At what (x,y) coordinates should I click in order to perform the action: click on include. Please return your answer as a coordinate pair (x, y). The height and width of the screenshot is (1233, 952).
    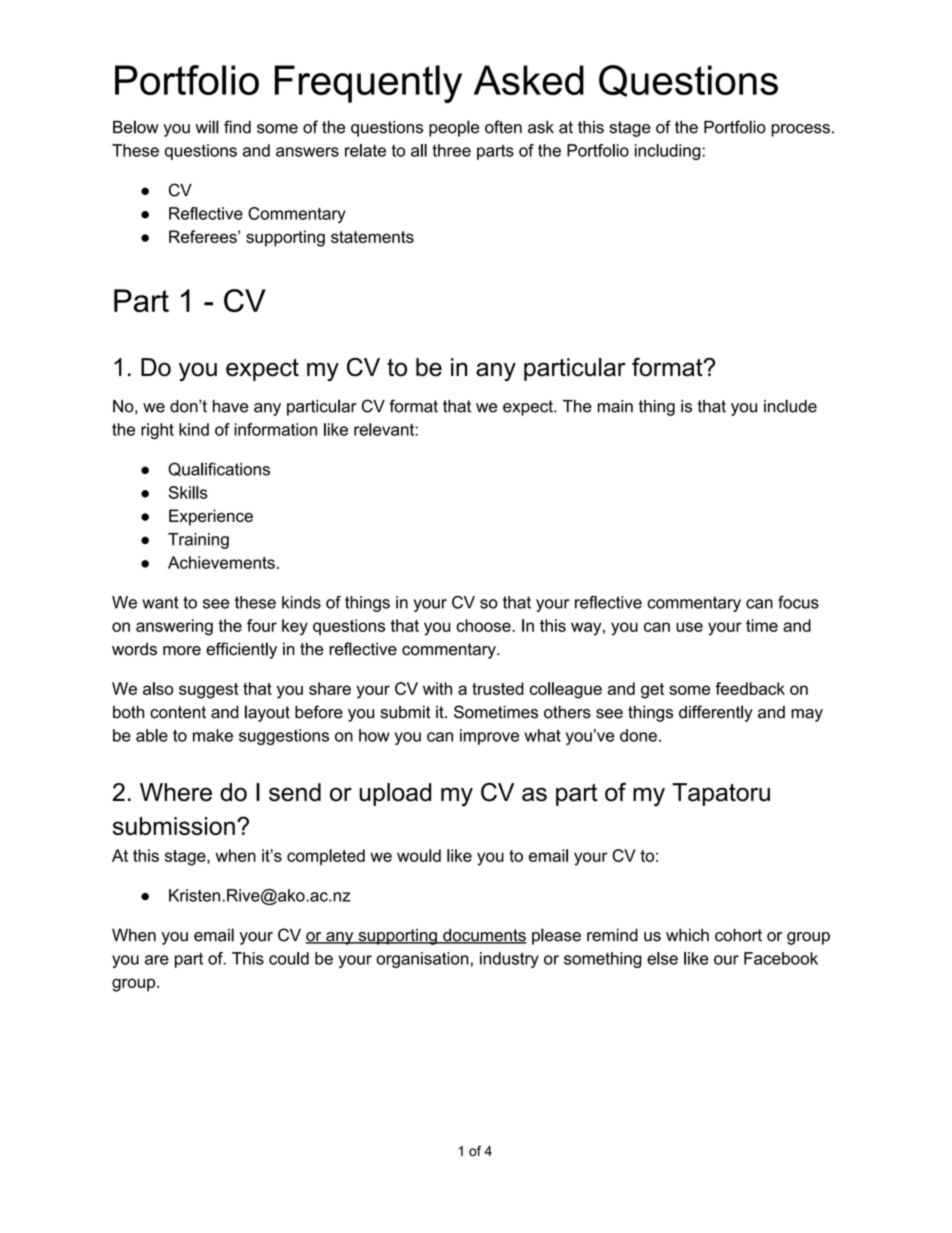
    Looking at the image, I should click on (790, 406).
